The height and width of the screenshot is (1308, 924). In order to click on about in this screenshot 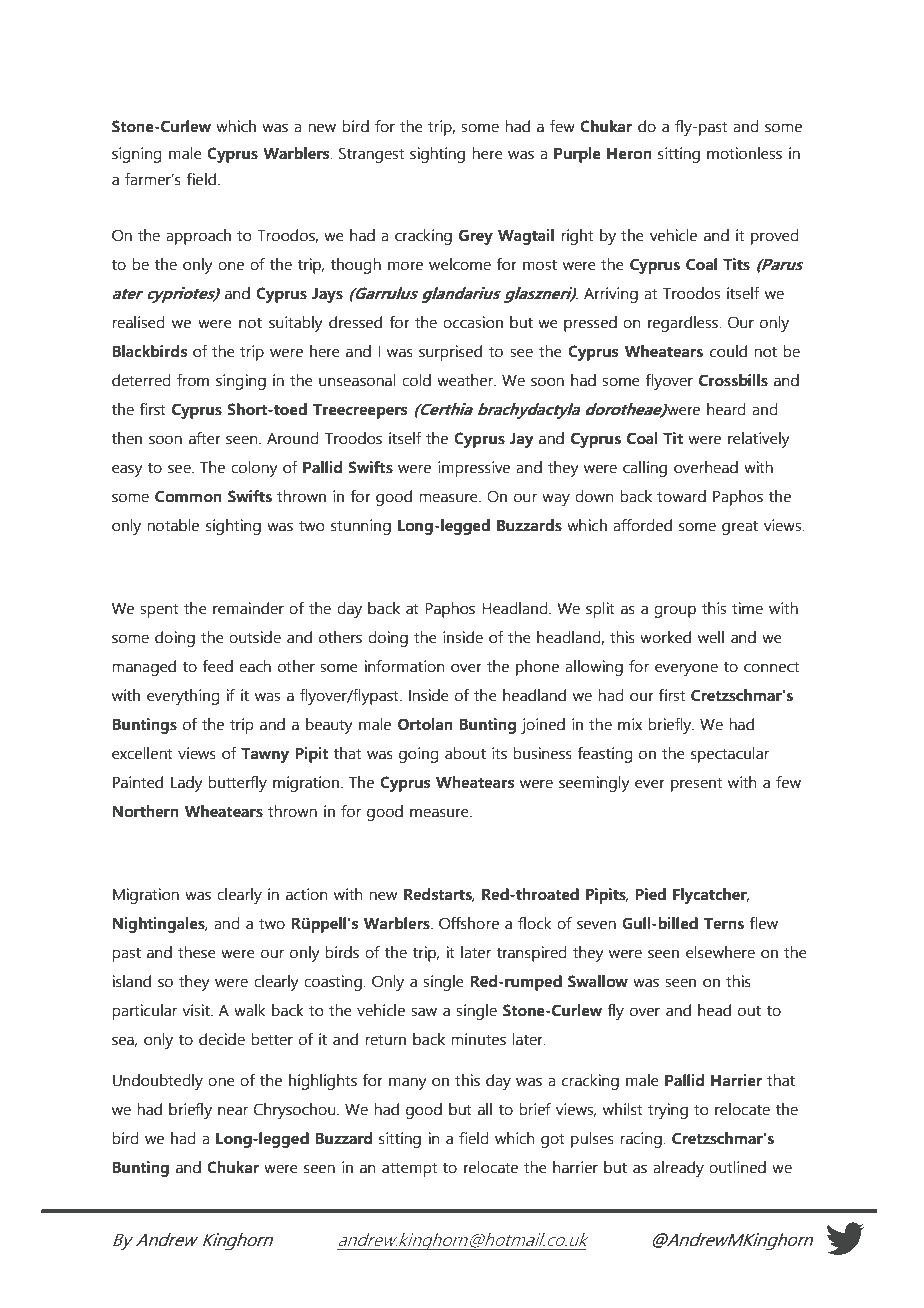, I will do `click(465, 753)`.
